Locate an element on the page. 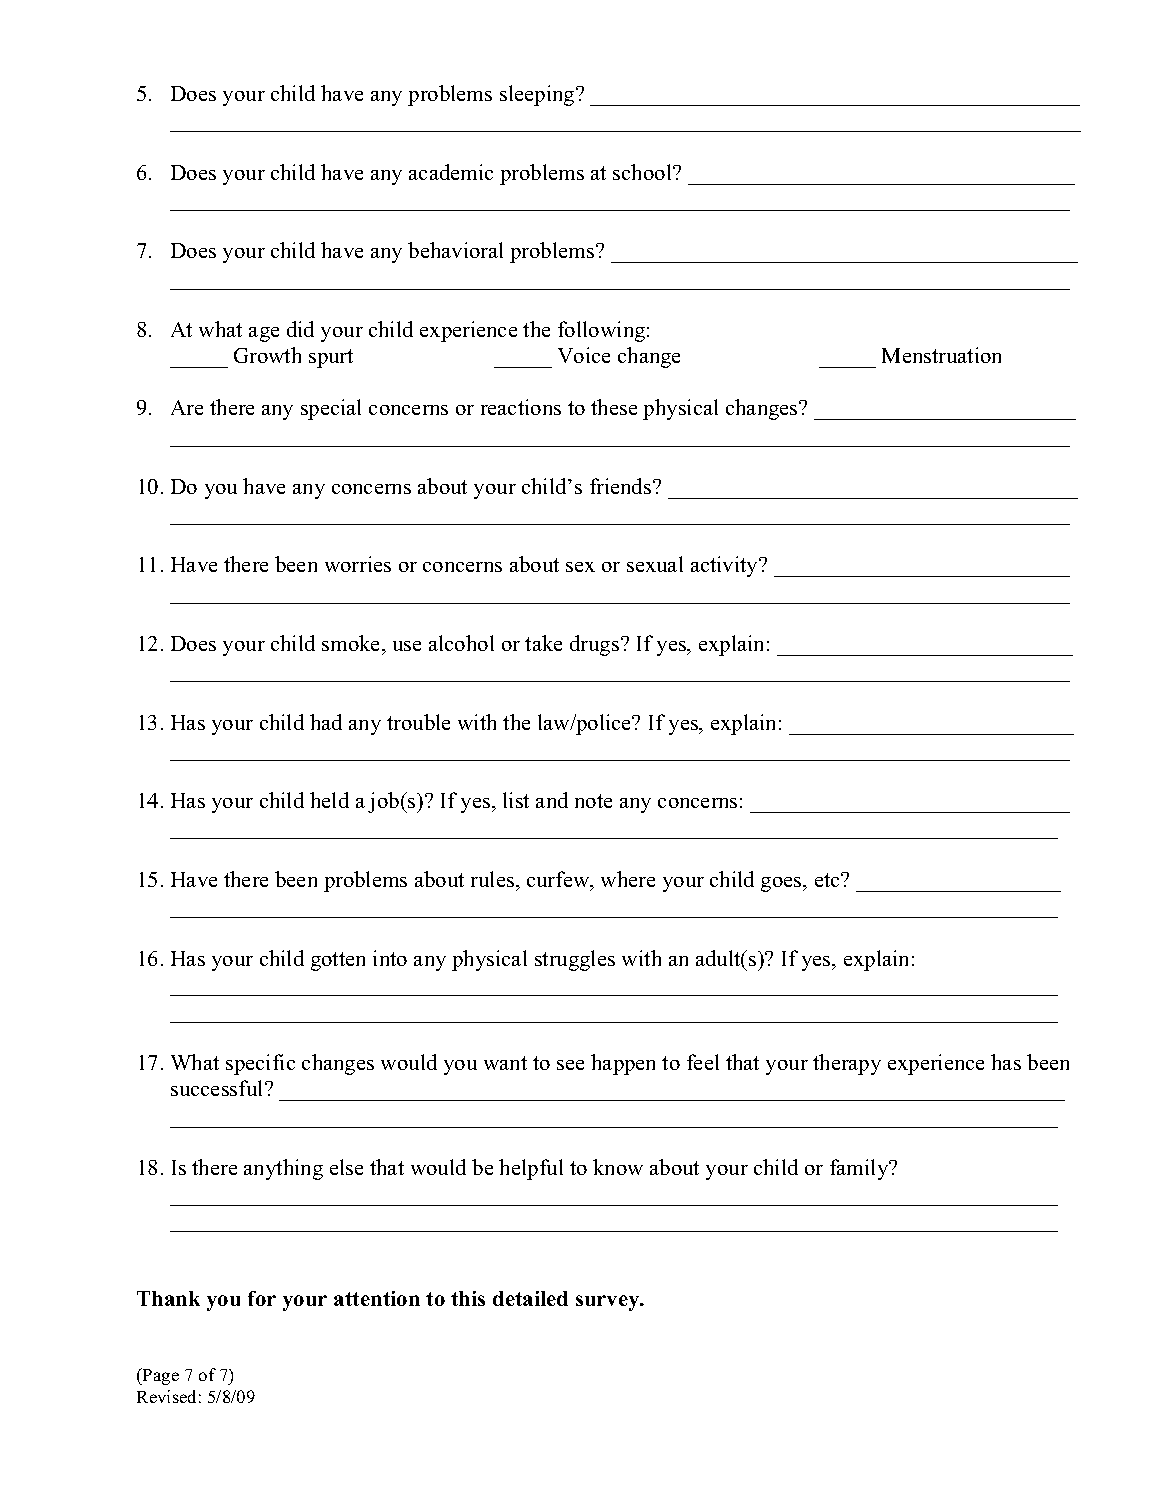  and is located at coordinates (552, 800).
